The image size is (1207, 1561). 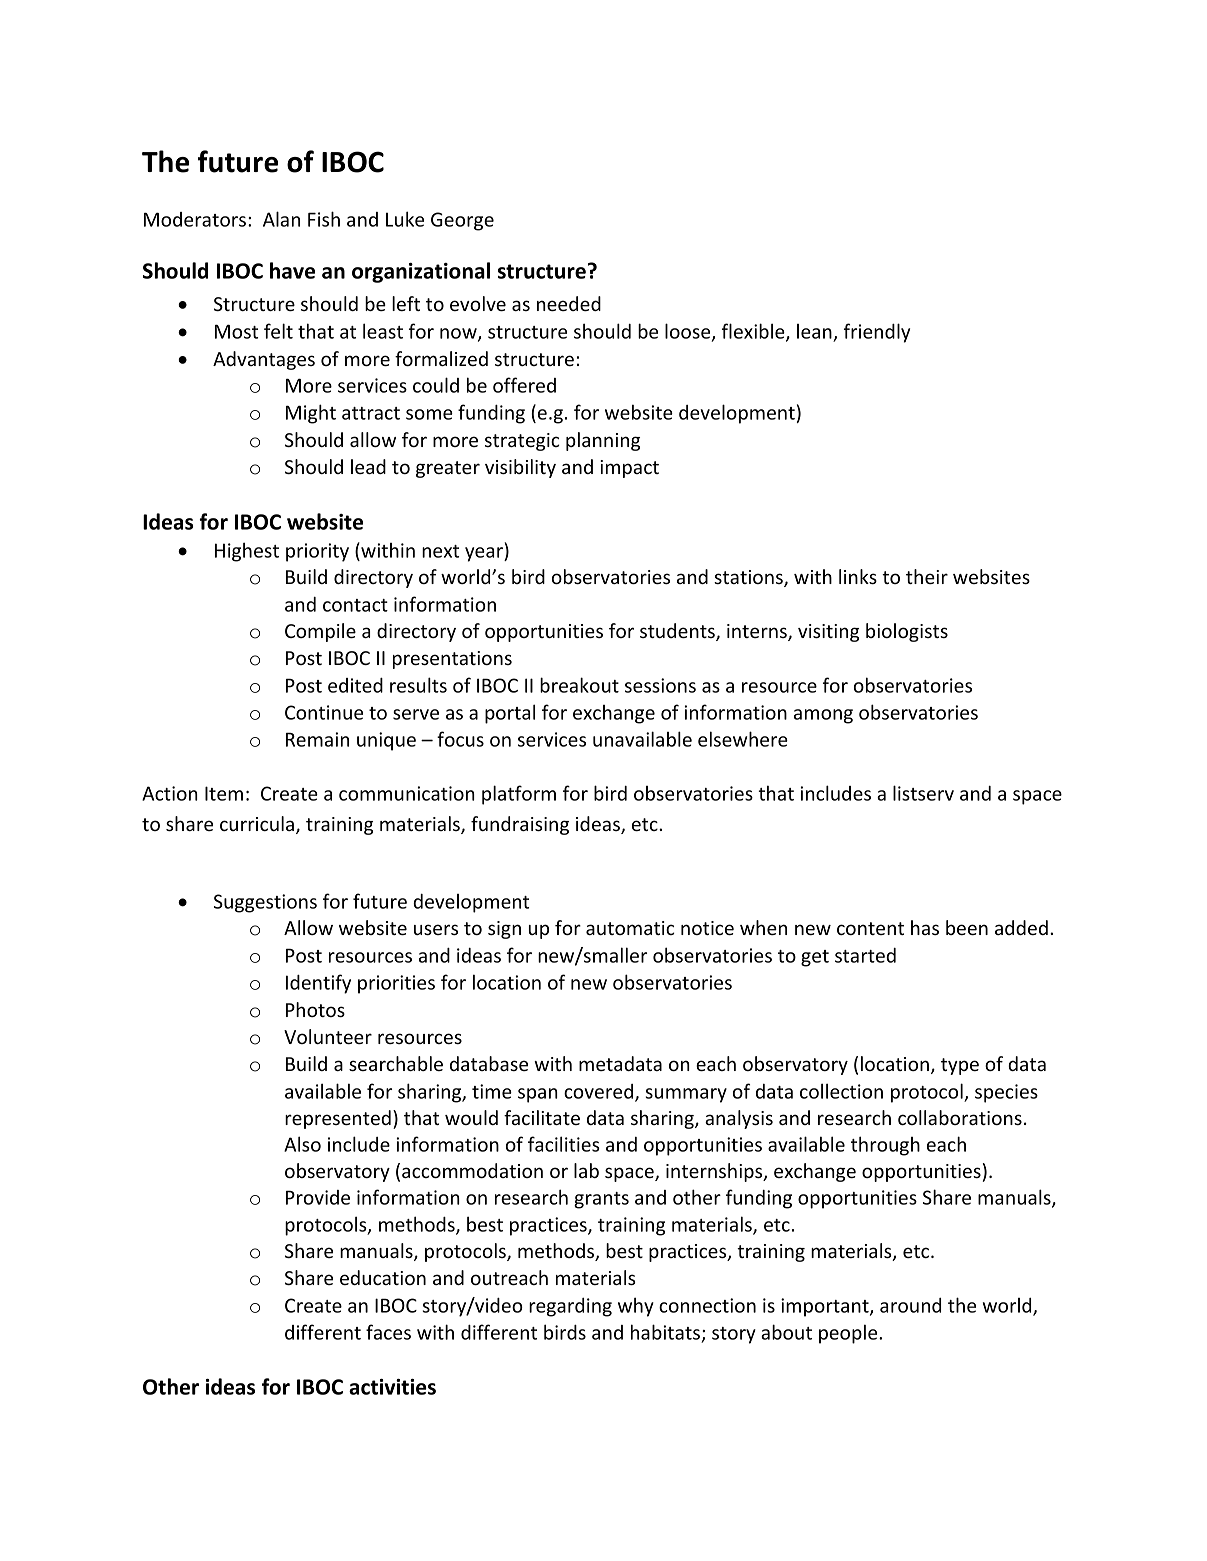 I want to click on faces, so click(x=388, y=1332).
